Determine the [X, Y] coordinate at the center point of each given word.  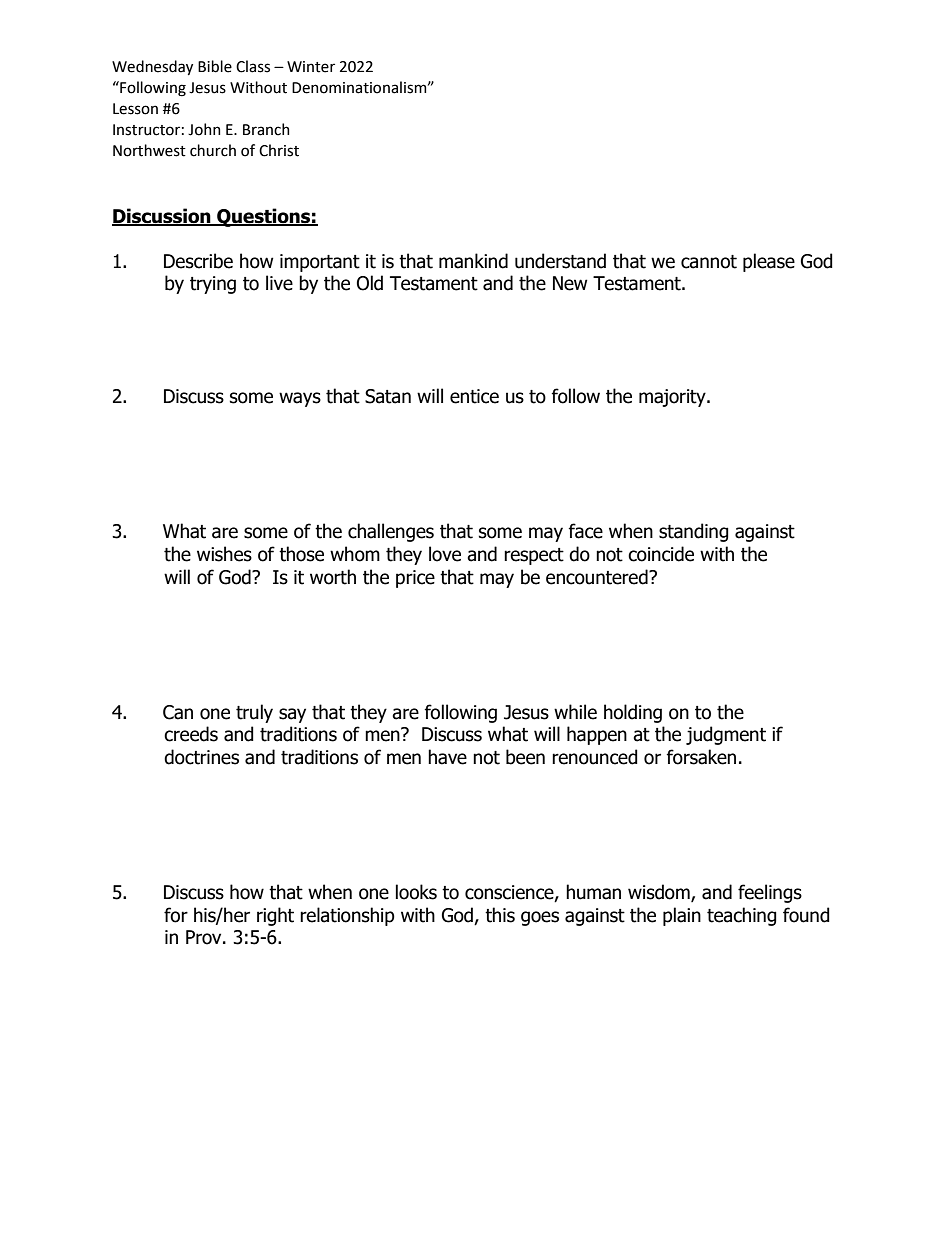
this [500, 915]
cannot [709, 262]
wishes [224, 554]
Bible [215, 66]
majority [673, 398]
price [415, 579]
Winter [311, 67]
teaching [742, 916]
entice [474, 396]
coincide [661, 554]
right [275, 916]
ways [300, 399]
